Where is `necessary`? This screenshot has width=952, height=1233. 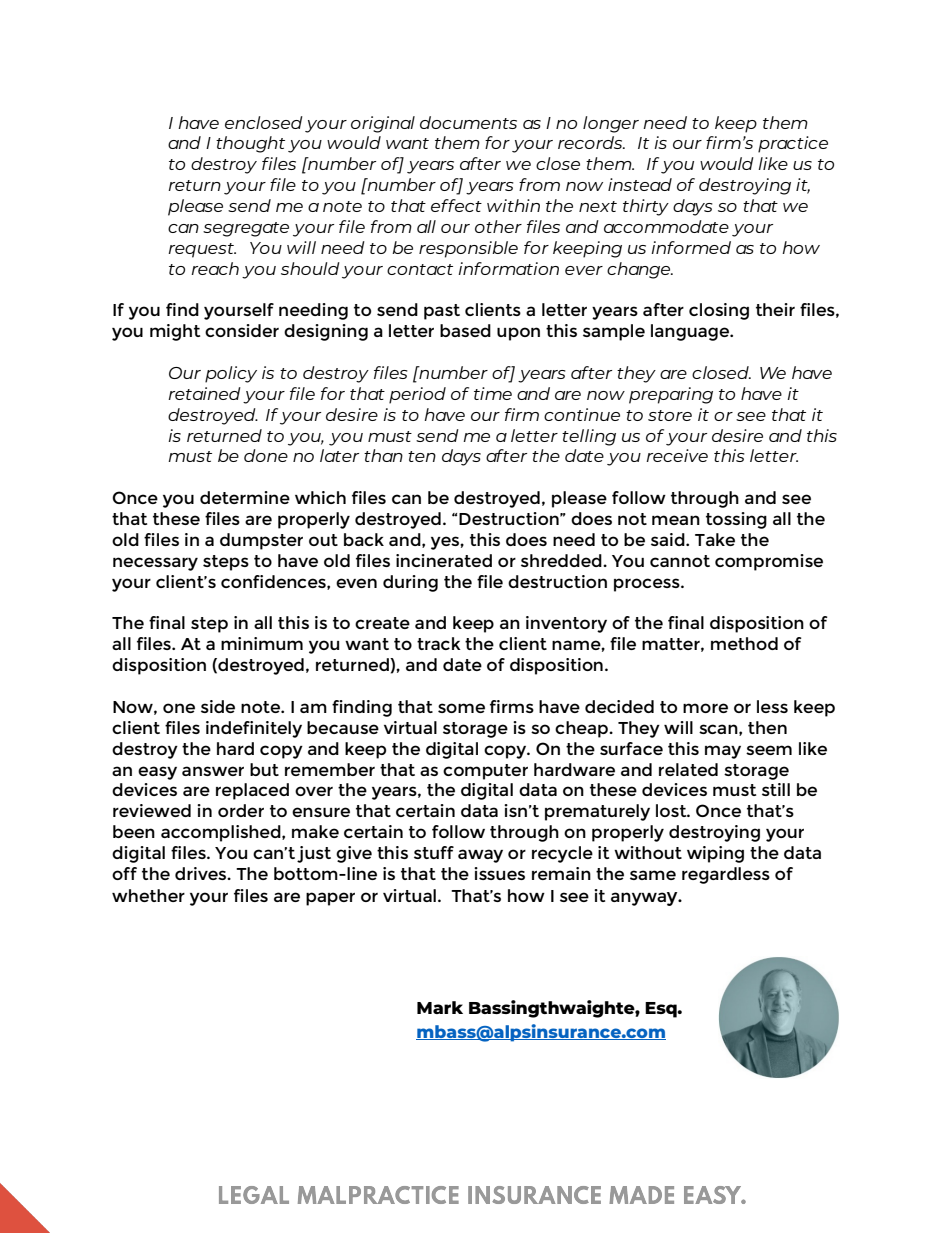 necessary is located at coordinates (155, 564).
